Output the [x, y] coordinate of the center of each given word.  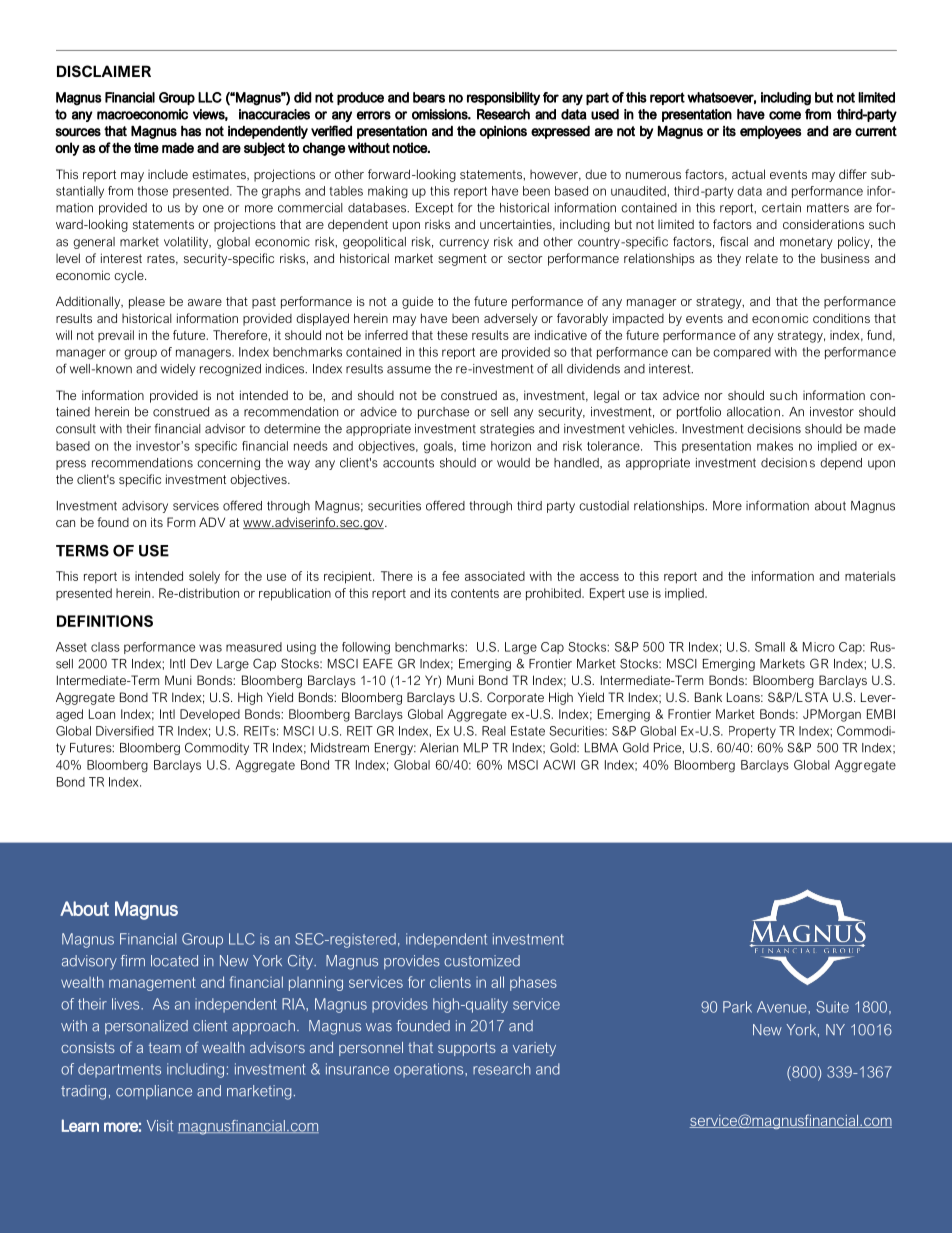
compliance [154, 1092]
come [785, 115]
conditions [841, 318]
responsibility [503, 99]
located [174, 961]
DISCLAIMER [104, 71]
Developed [210, 715]
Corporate [515, 698]
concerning [228, 464]
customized [482, 961]
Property [752, 732]
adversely [511, 319]
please [147, 302]
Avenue [783, 1007]
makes [775, 446]
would [513, 463]
